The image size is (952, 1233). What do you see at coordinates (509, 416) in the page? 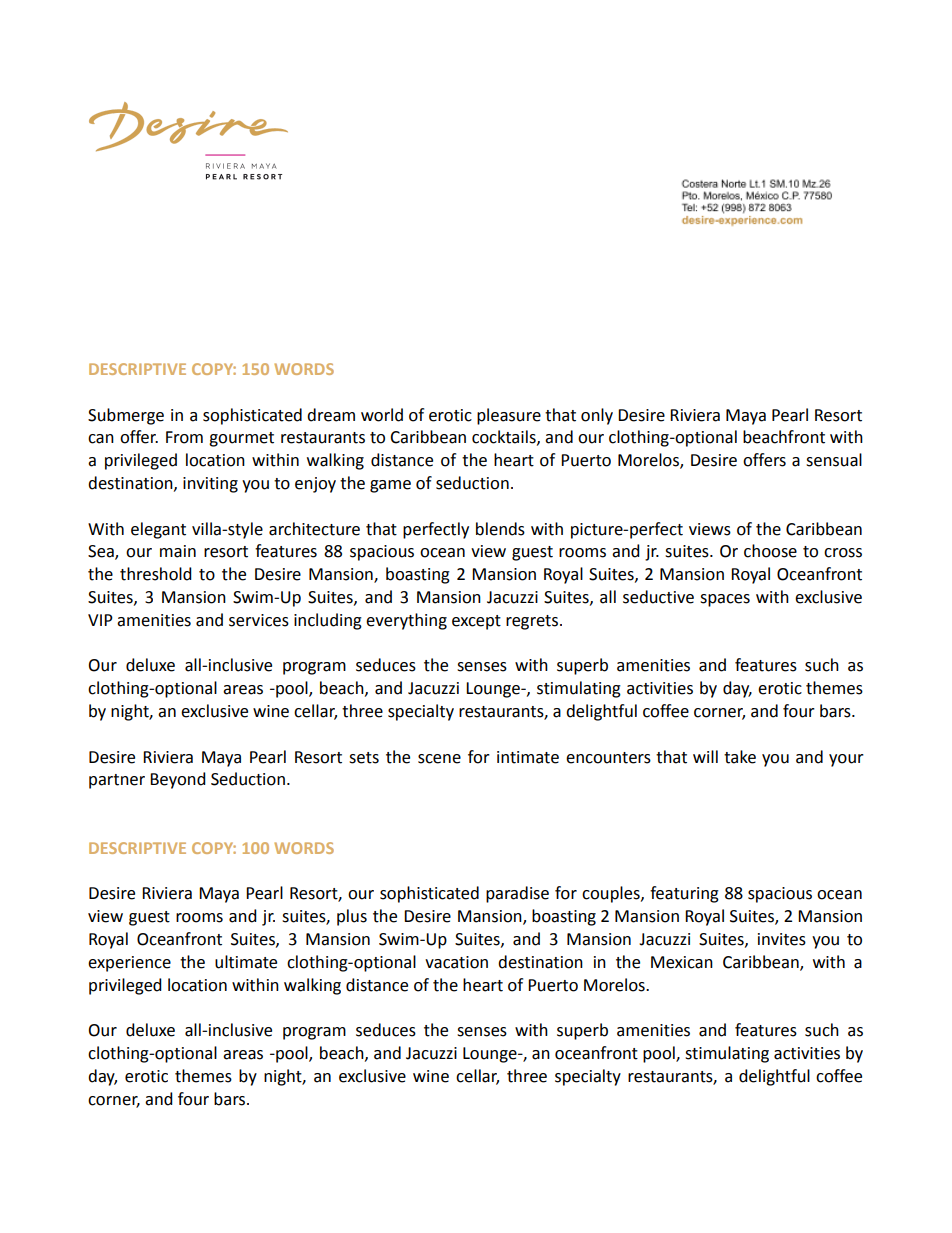
I see `pleasure` at bounding box center [509, 416].
